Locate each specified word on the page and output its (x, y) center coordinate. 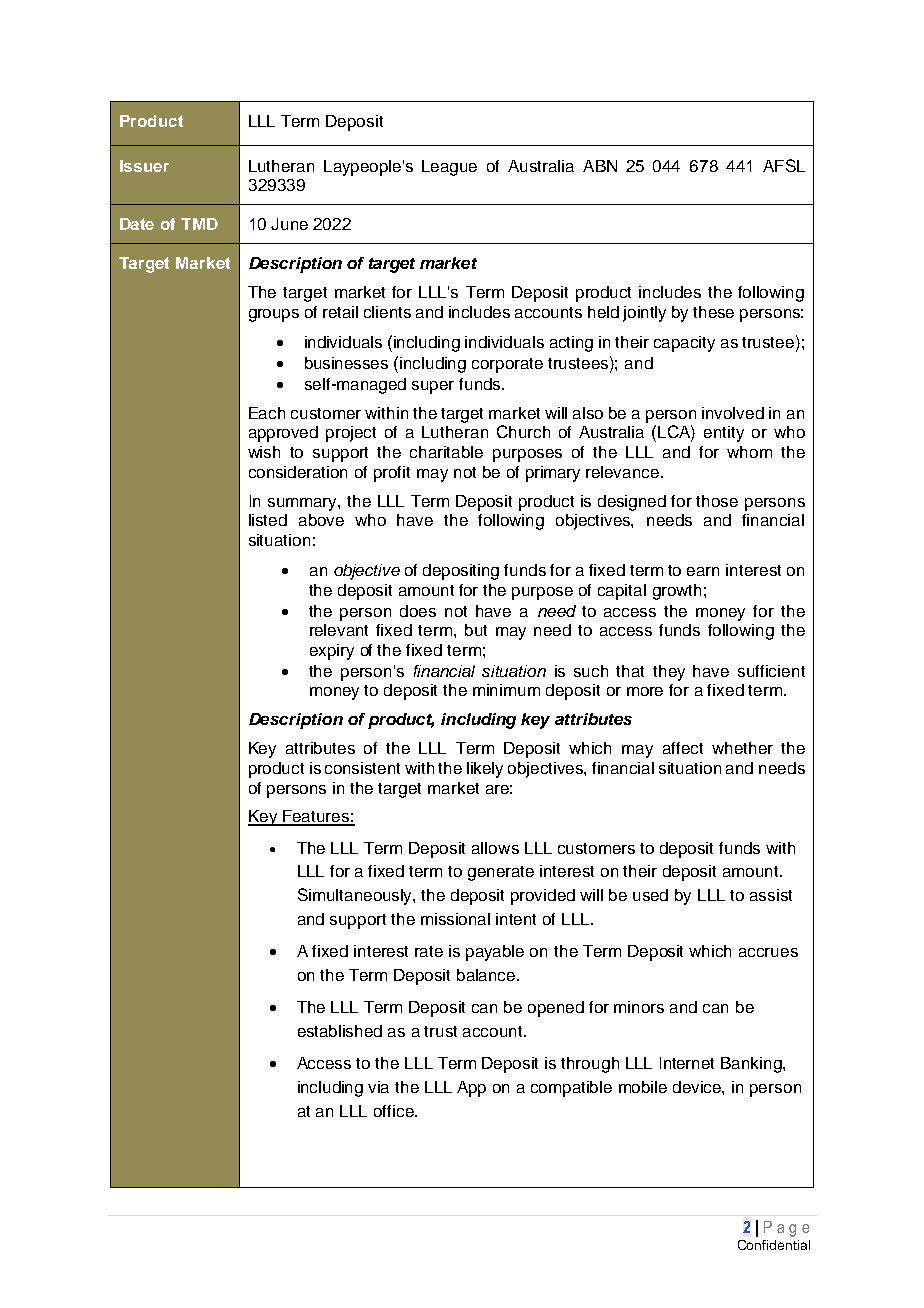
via (378, 1087)
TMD (199, 224)
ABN (600, 166)
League (449, 168)
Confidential (774, 1245)
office (395, 1111)
